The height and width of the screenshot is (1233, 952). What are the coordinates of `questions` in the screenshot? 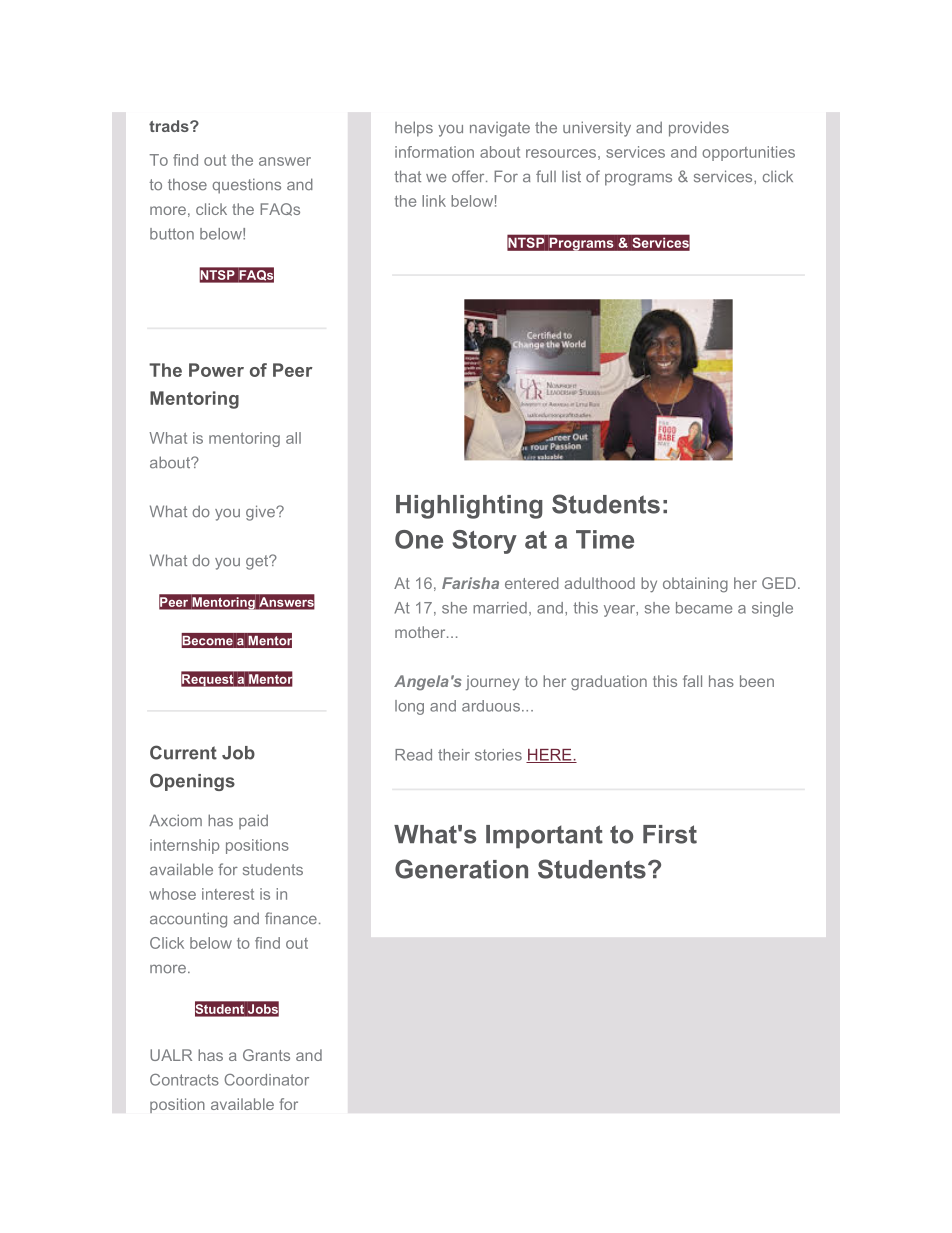 It's located at (247, 186).
